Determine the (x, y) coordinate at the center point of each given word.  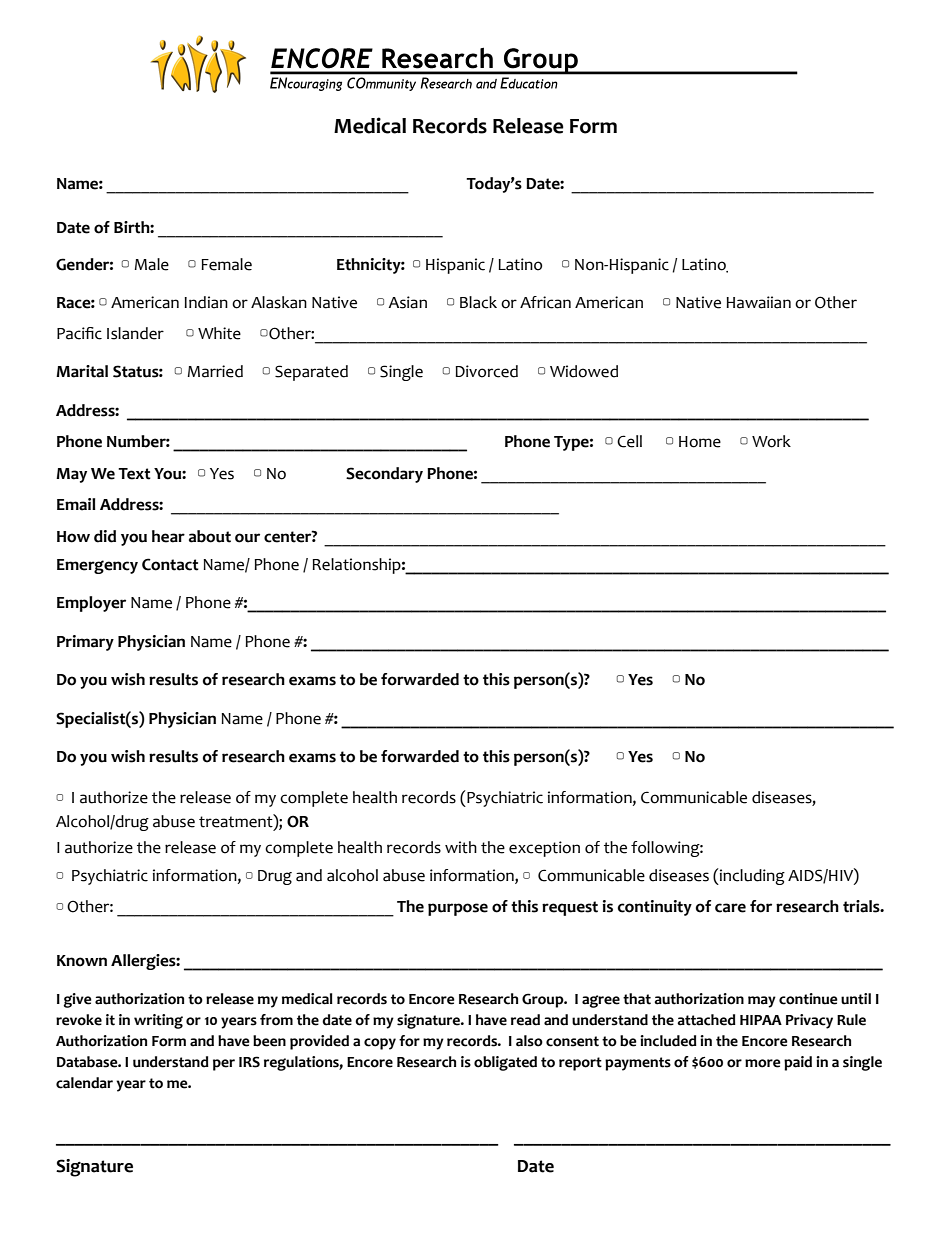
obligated (505, 1063)
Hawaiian (758, 302)
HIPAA (761, 1020)
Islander (135, 333)
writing (158, 1021)
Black (478, 302)
